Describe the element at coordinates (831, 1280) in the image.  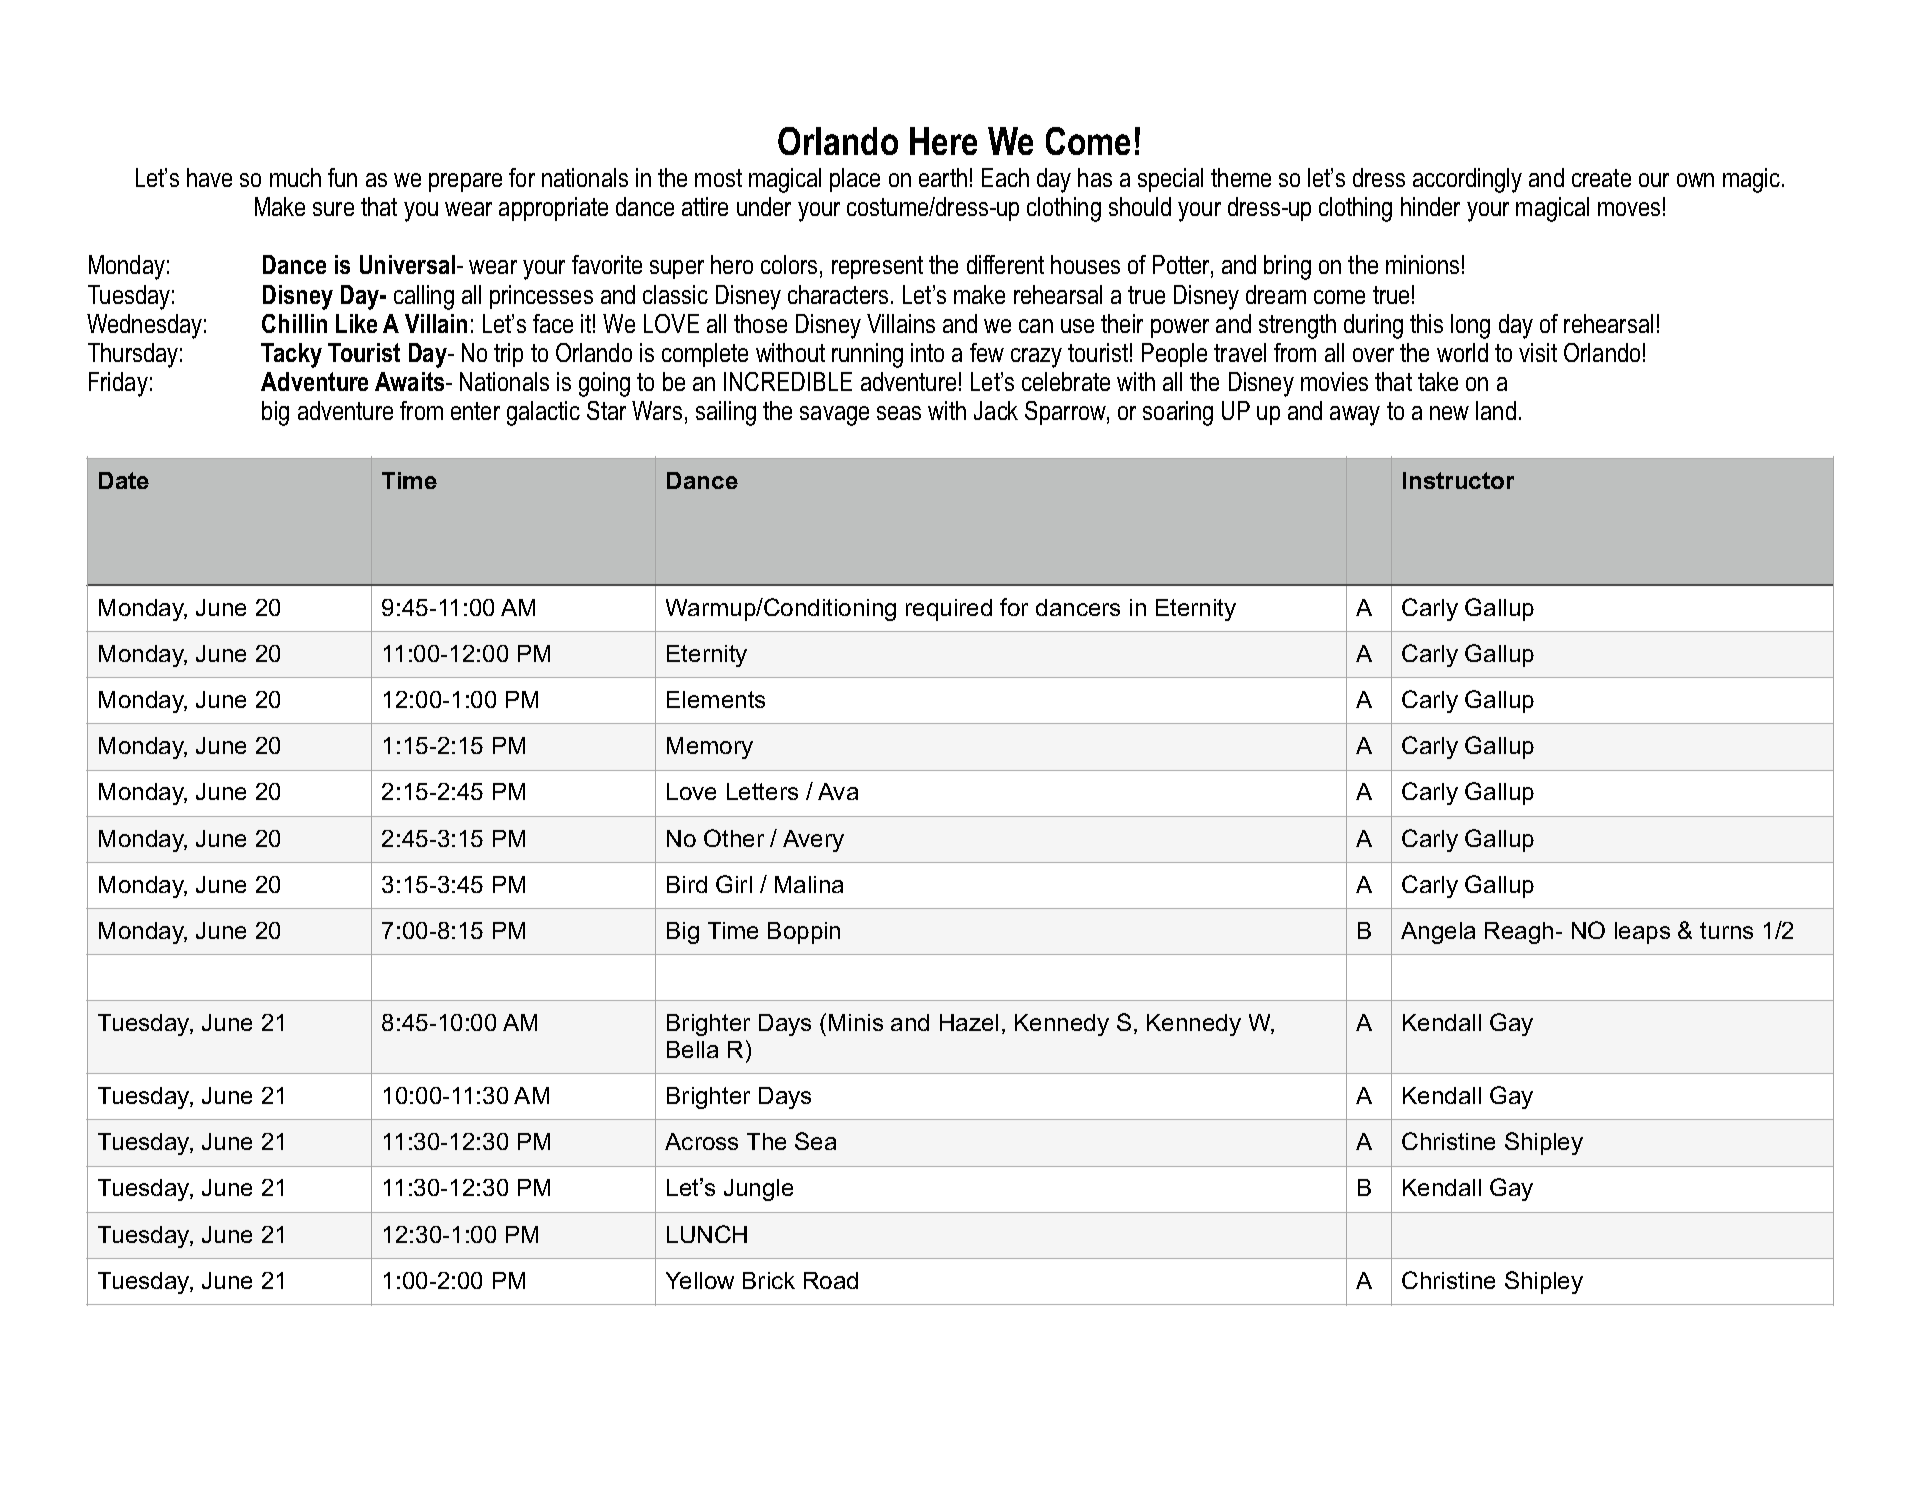
I see `Road` at that location.
